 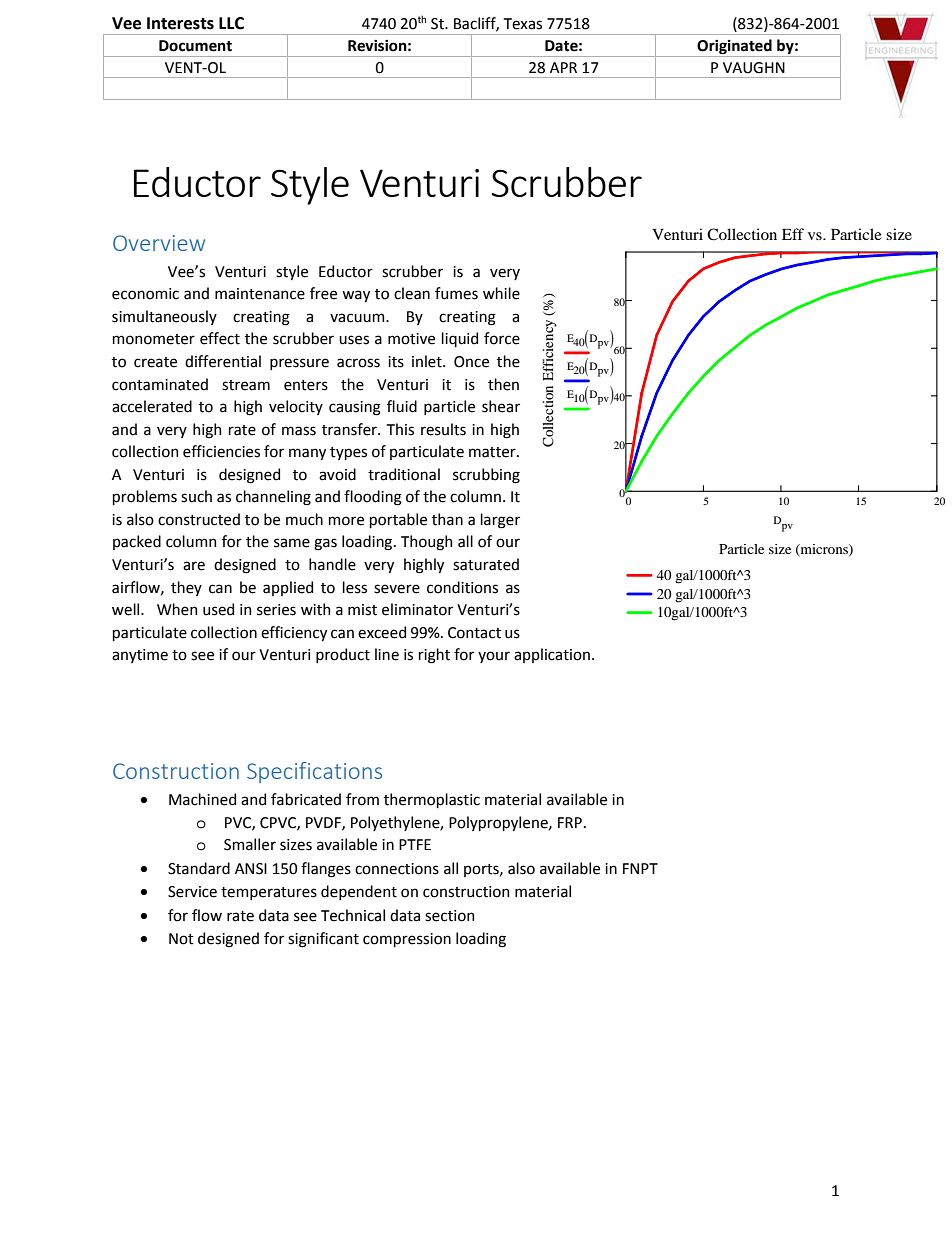 What do you see at coordinates (140, 656) in the page?
I see `anytime` at bounding box center [140, 656].
